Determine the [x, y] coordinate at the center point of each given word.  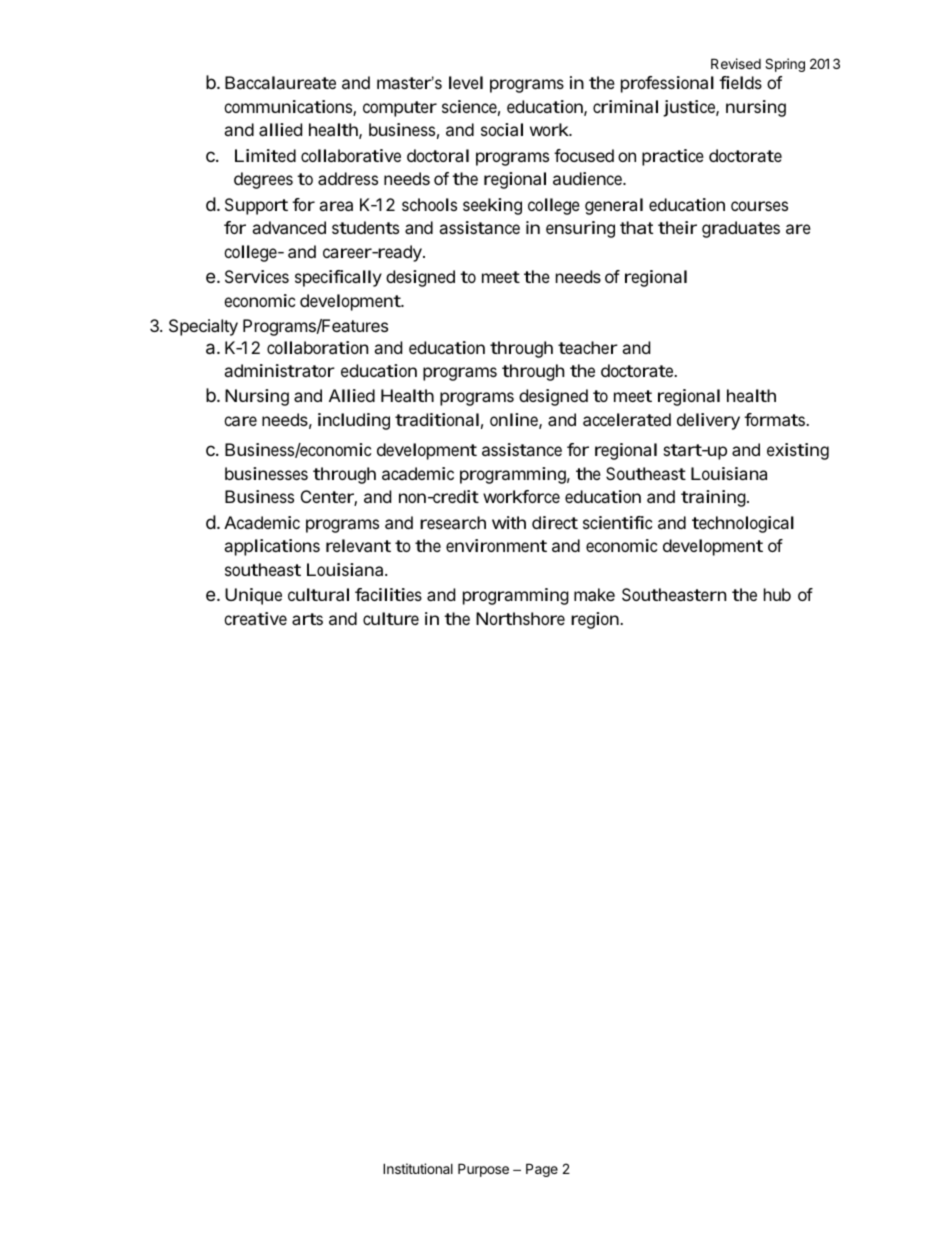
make [594, 594]
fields [740, 82]
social [502, 129]
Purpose [483, 1170]
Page [542, 1170]
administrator [279, 370]
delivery [708, 421]
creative [255, 618]
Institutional [418, 1168]
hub [777, 594]
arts [307, 619]
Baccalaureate [280, 82]
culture [391, 618]
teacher [588, 347]
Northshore [520, 618]
